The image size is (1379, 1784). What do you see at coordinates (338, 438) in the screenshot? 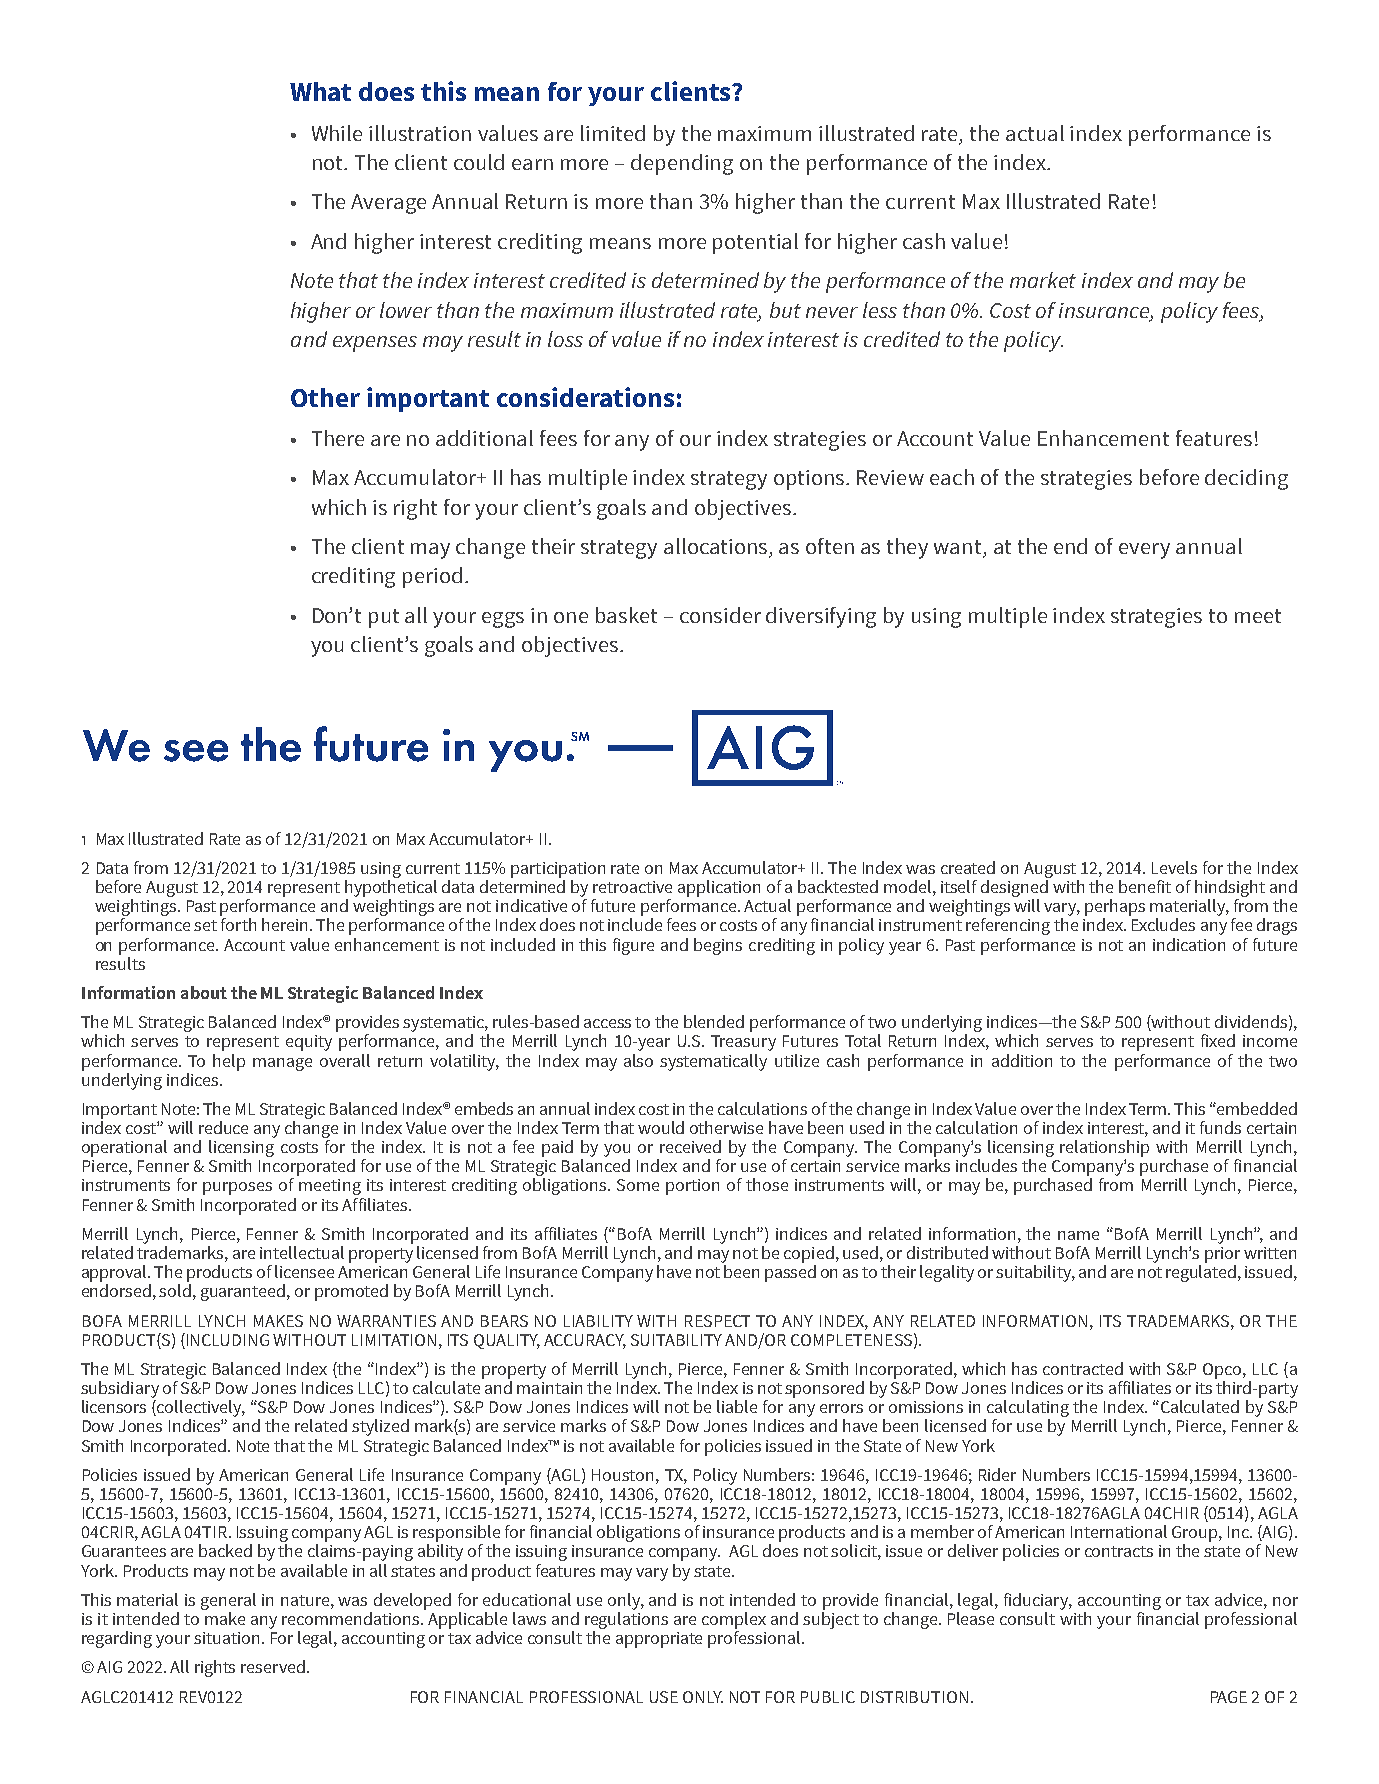
I see `There` at bounding box center [338, 438].
